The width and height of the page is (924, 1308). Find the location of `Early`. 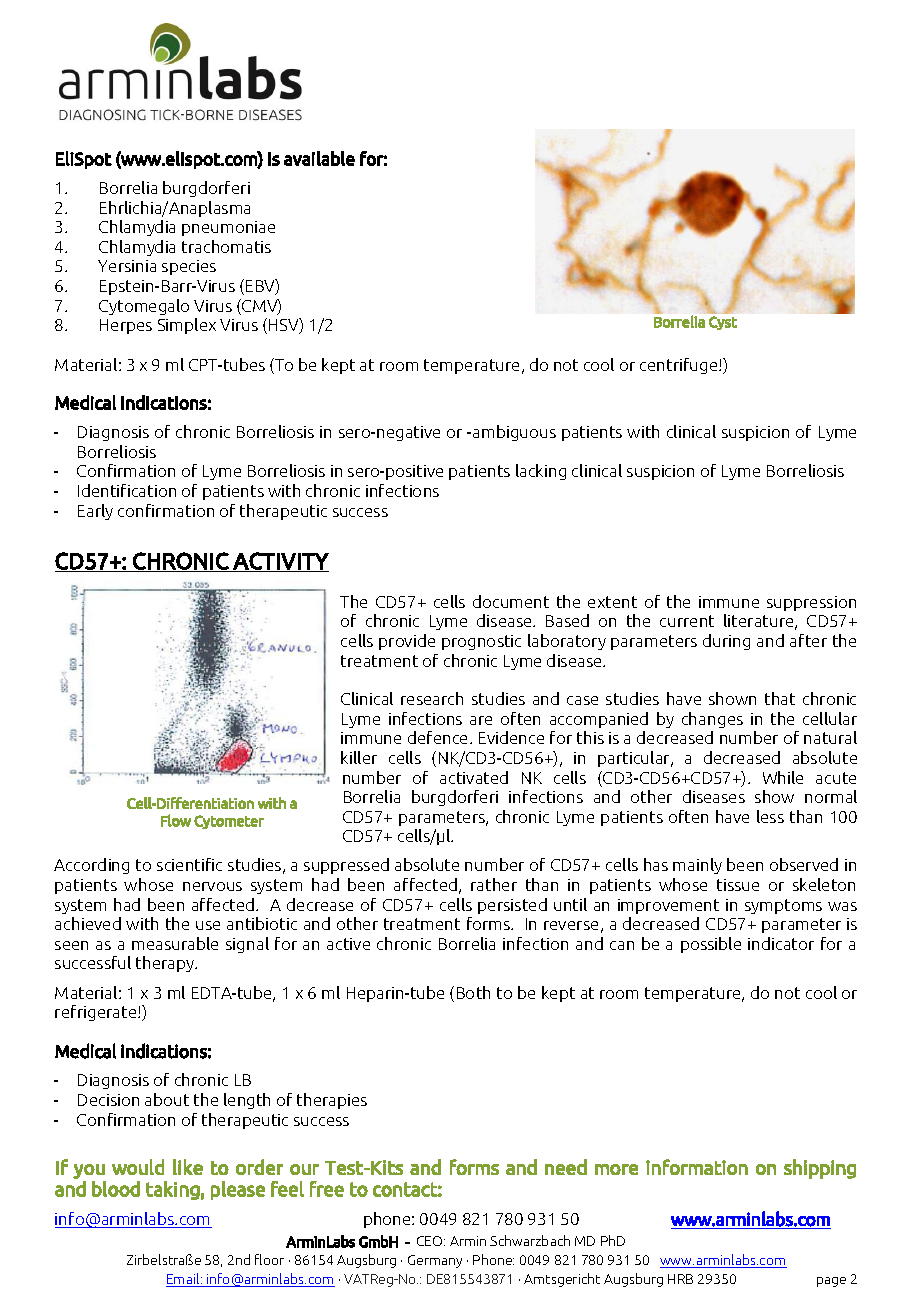

Early is located at coordinates (95, 512).
